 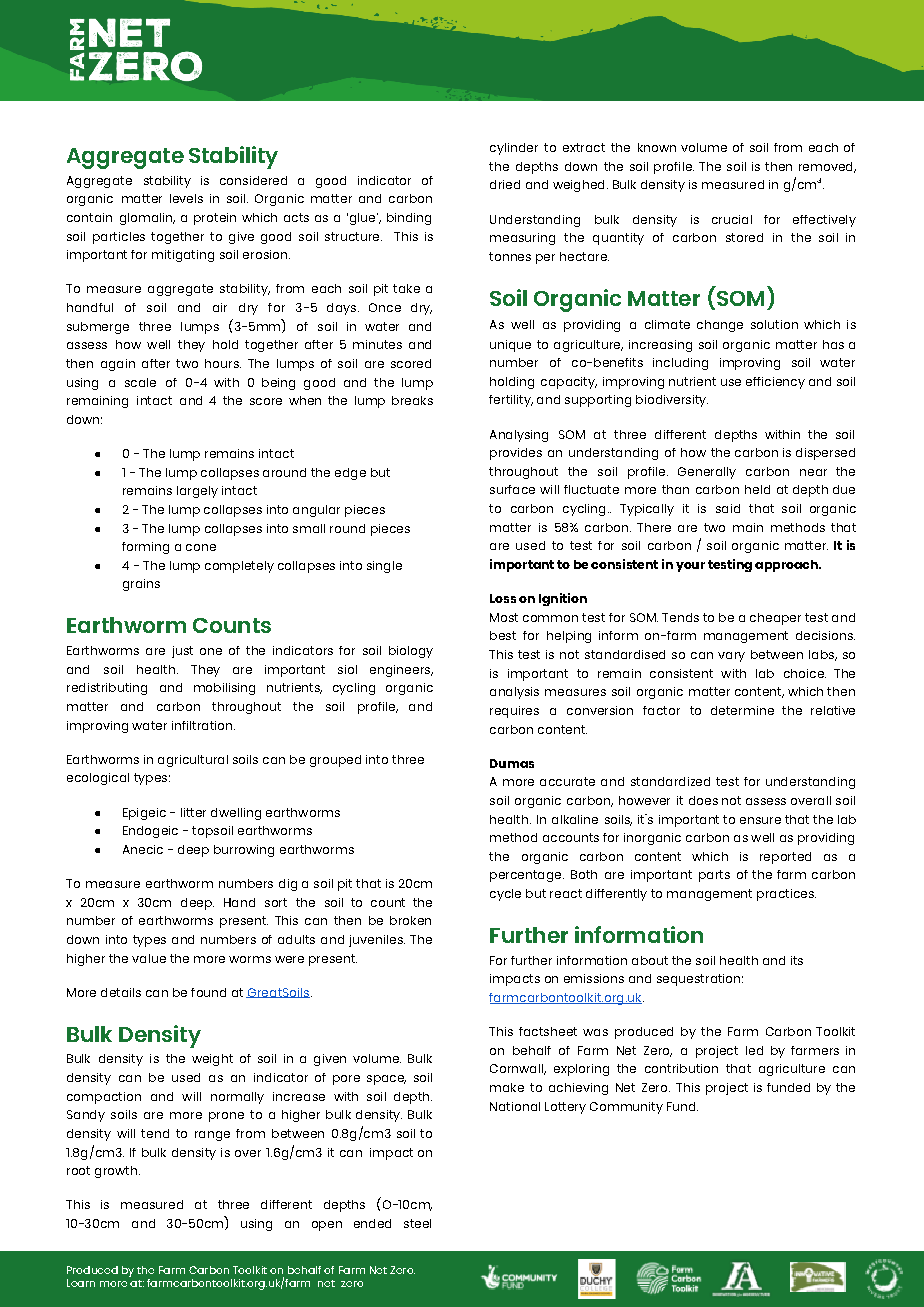 I want to click on crucial, so click(x=732, y=219).
